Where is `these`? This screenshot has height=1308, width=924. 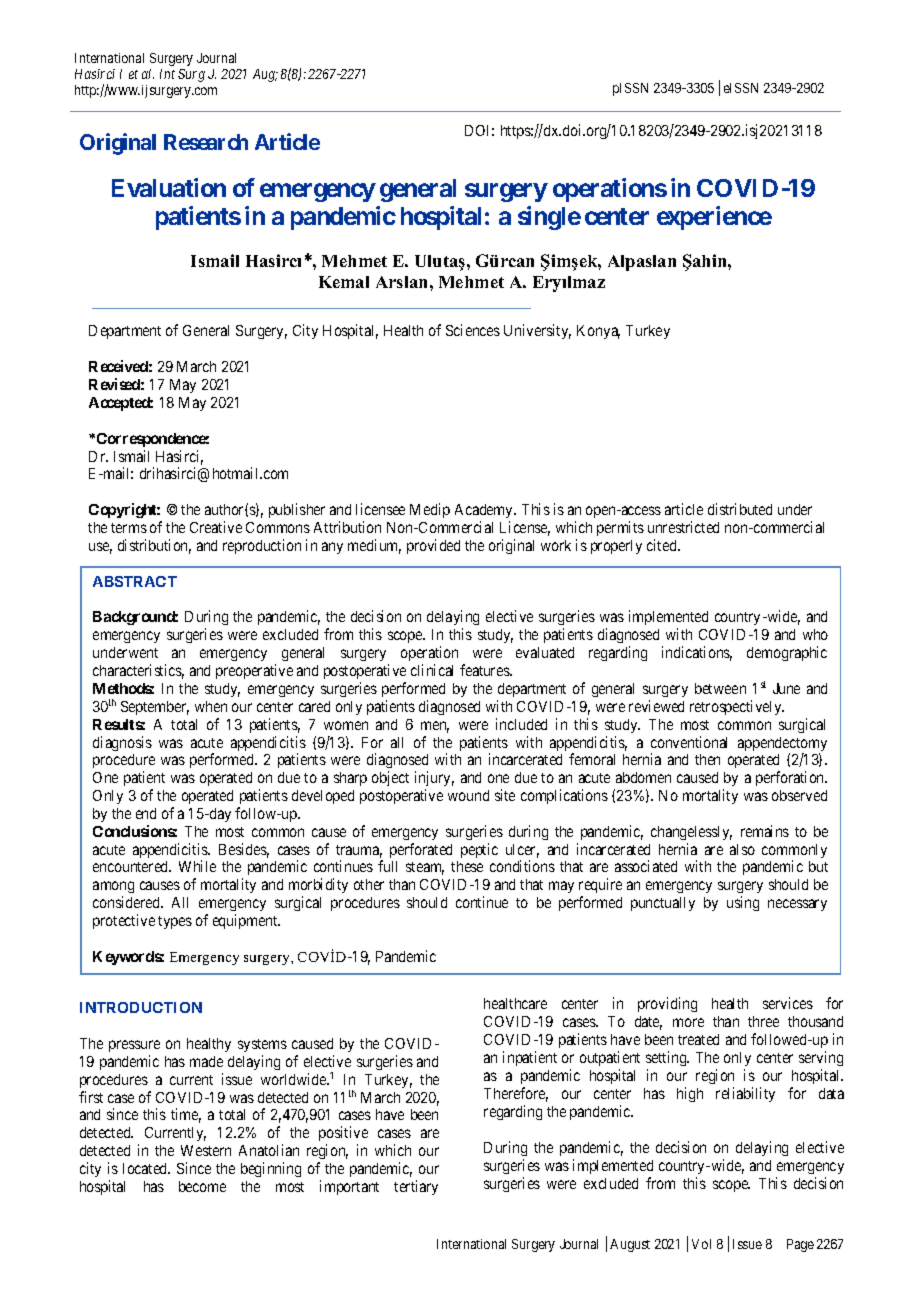 these is located at coordinates (467, 866).
